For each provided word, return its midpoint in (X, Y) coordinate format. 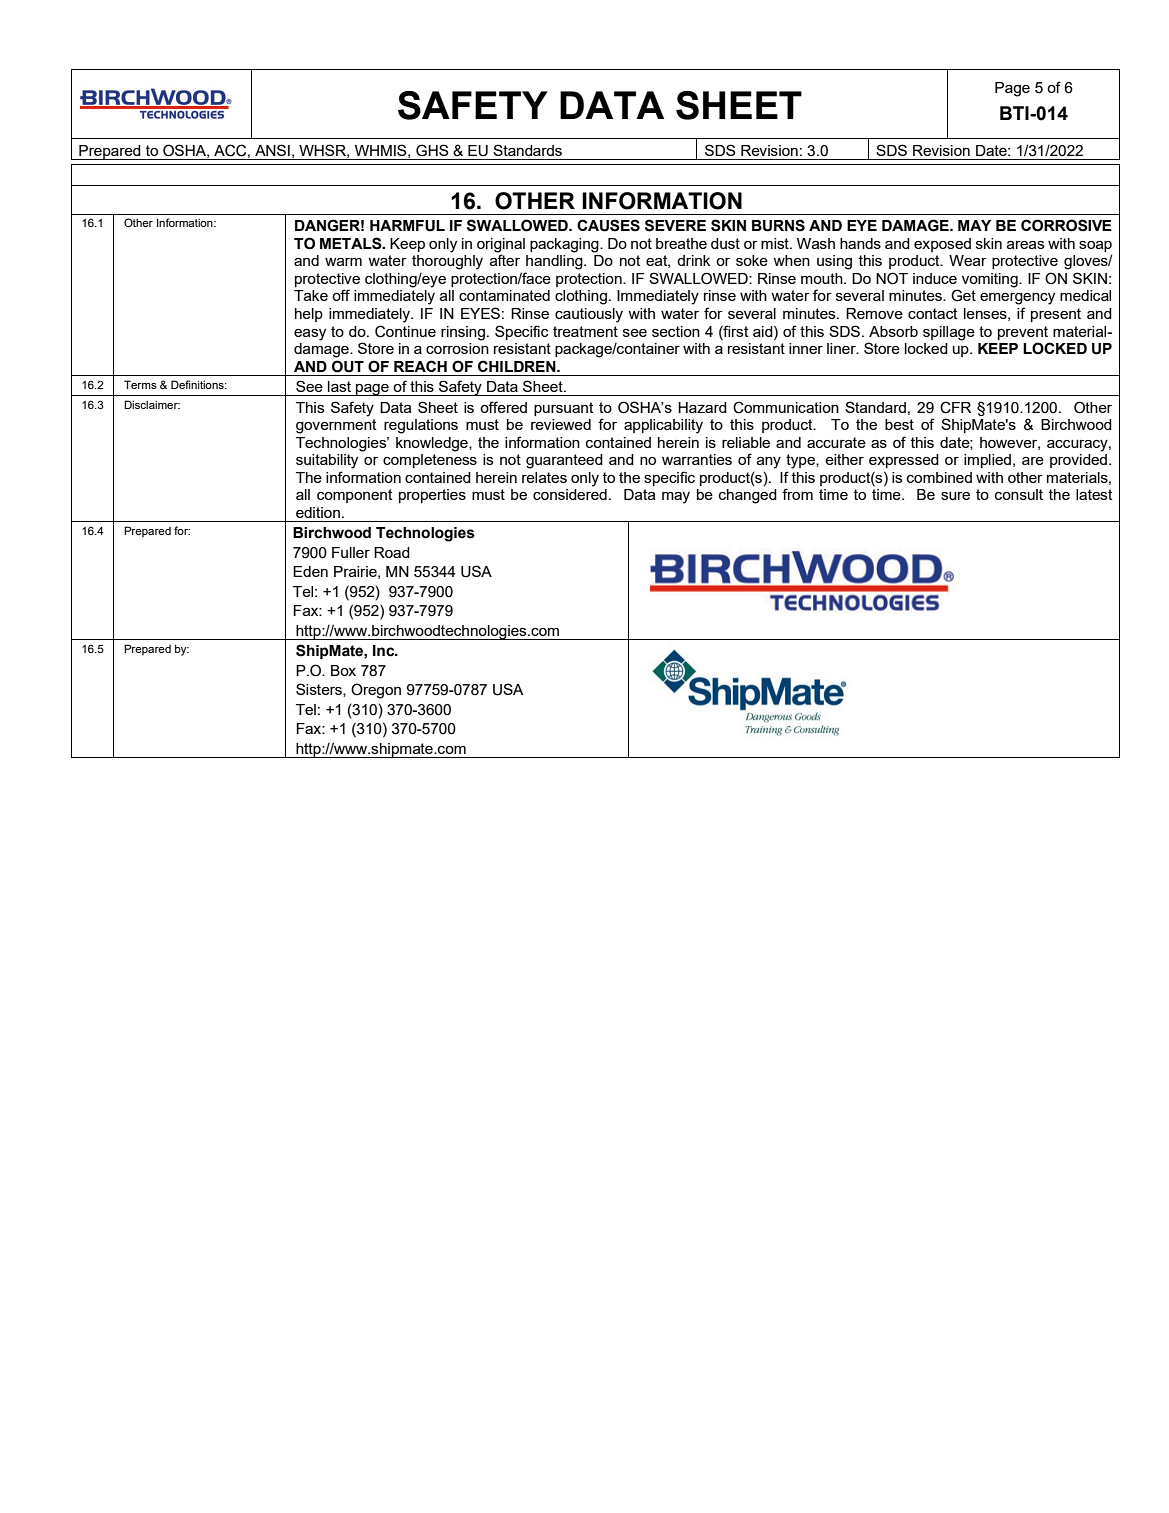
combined (939, 477)
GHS (432, 150)
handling (555, 262)
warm (343, 262)
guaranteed (564, 461)
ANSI (272, 150)
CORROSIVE (1066, 225)
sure (955, 496)
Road (392, 552)
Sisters (320, 690)
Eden (310, 571)
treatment (585, 331)
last (339, 386)
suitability (327, 461)
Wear (968, 260)
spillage (949, 333)
